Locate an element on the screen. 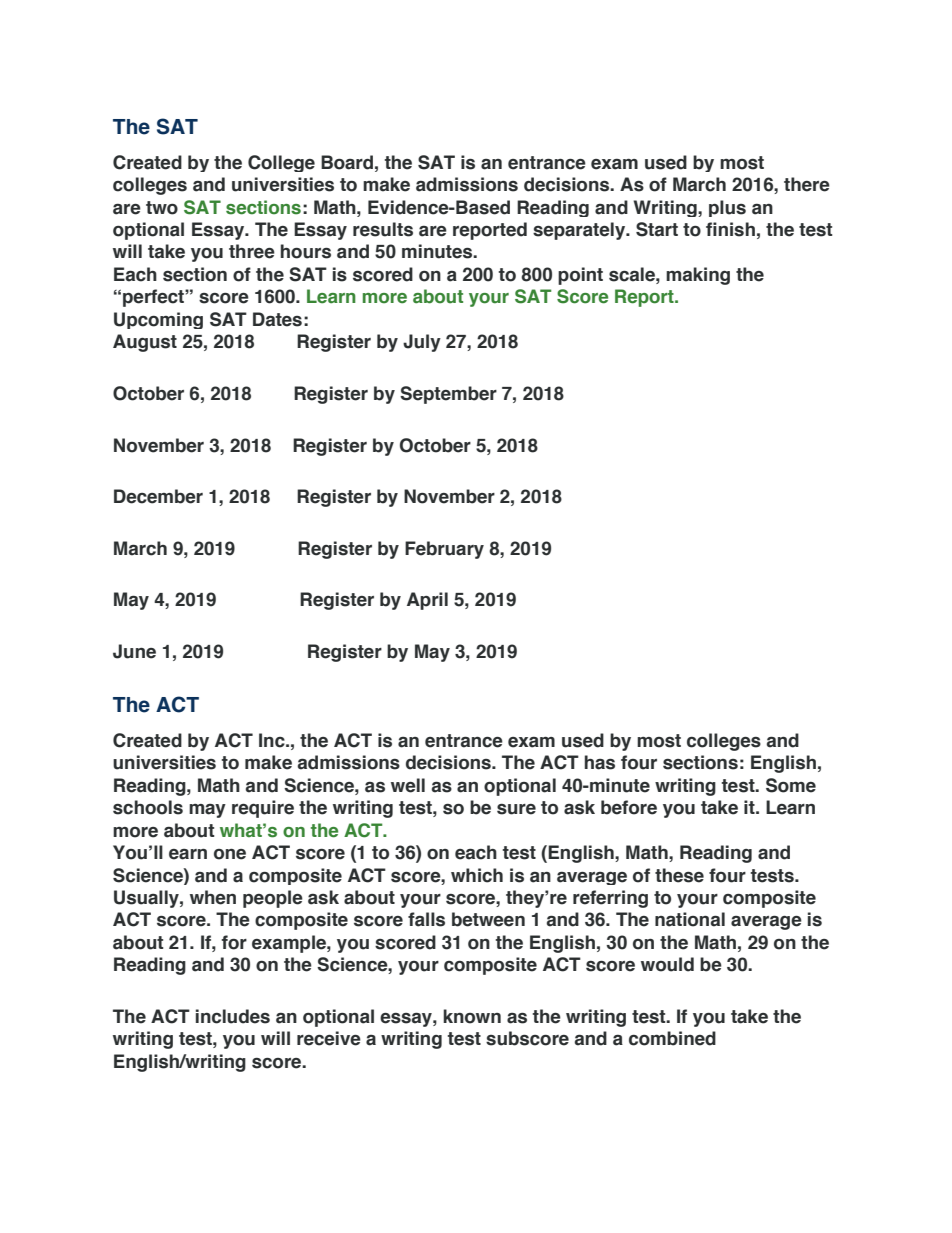 The height and width of the screenshot is (1233, 952). June is located at coordinates (134, 651).
